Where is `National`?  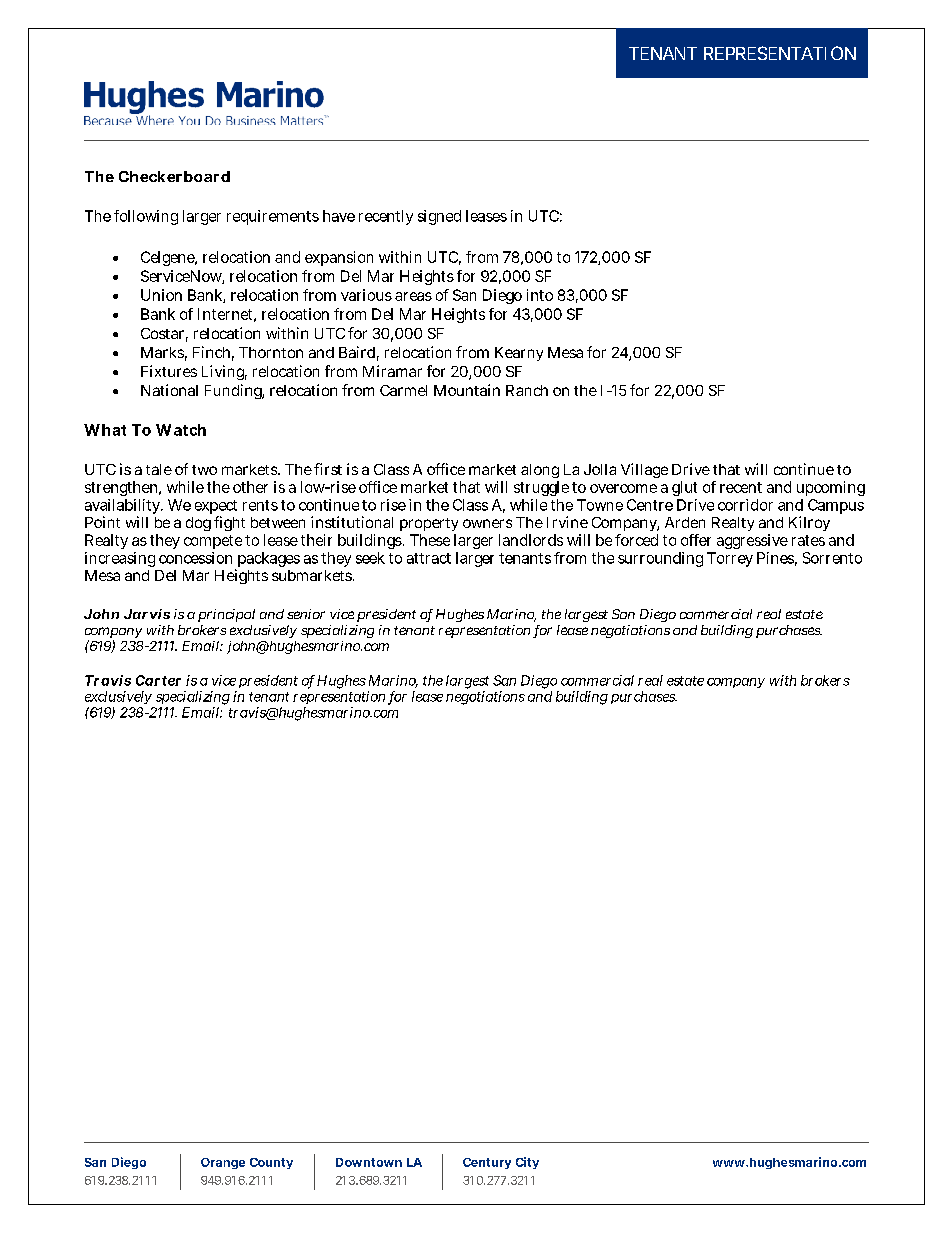
National is located at coordinates (169, 390).
